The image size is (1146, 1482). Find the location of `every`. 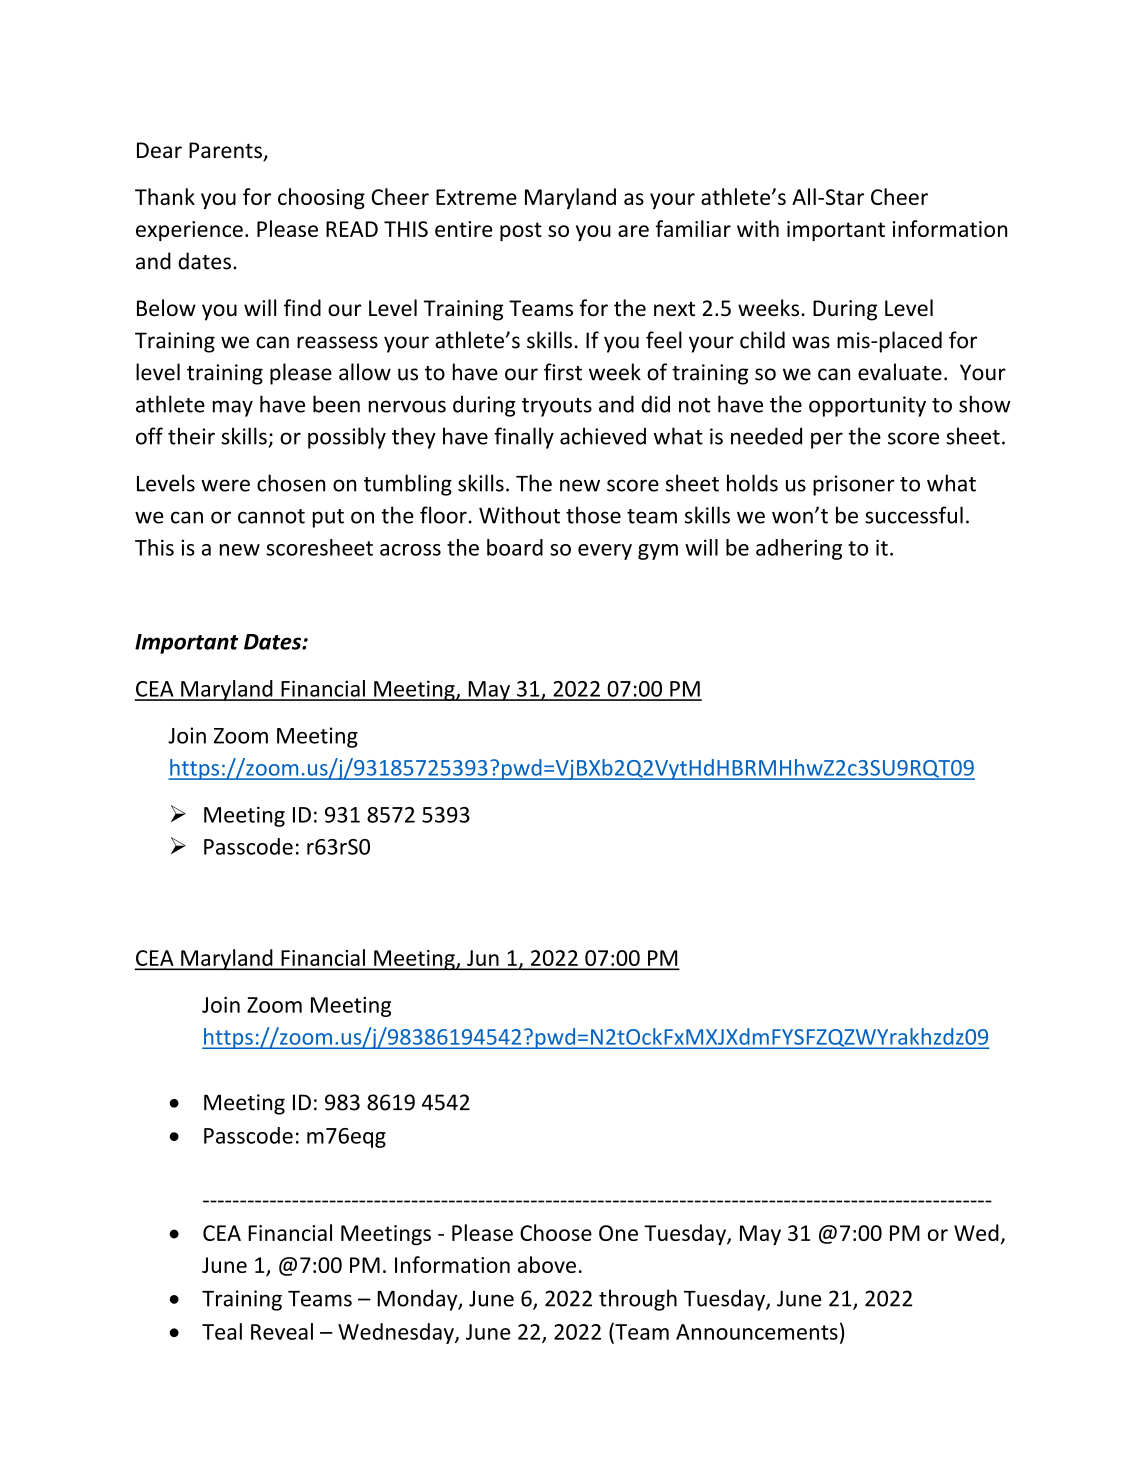

every is located at coordinates (605, 552).
